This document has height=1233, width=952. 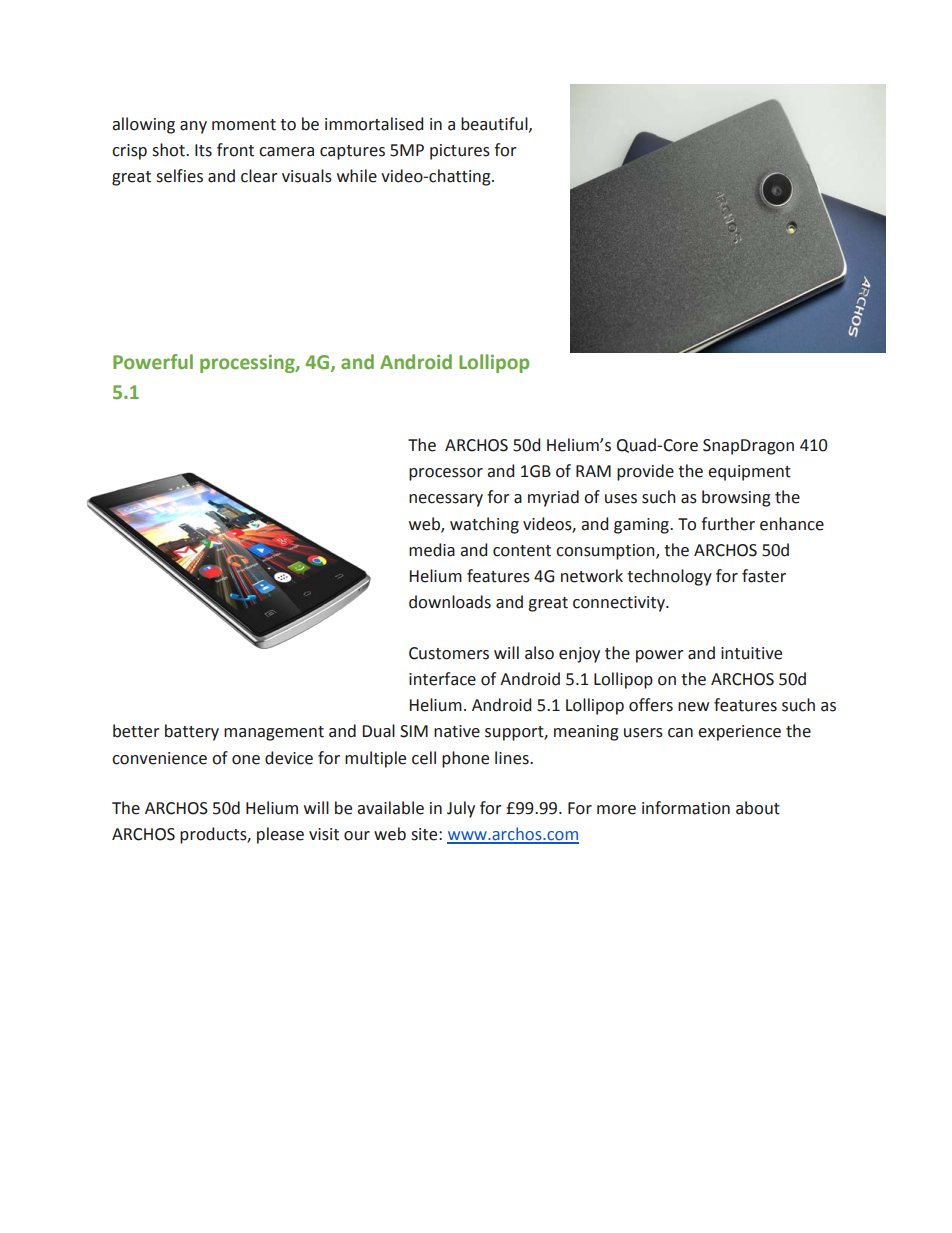 I want to click on necessary, so click(x=446, y=500).
